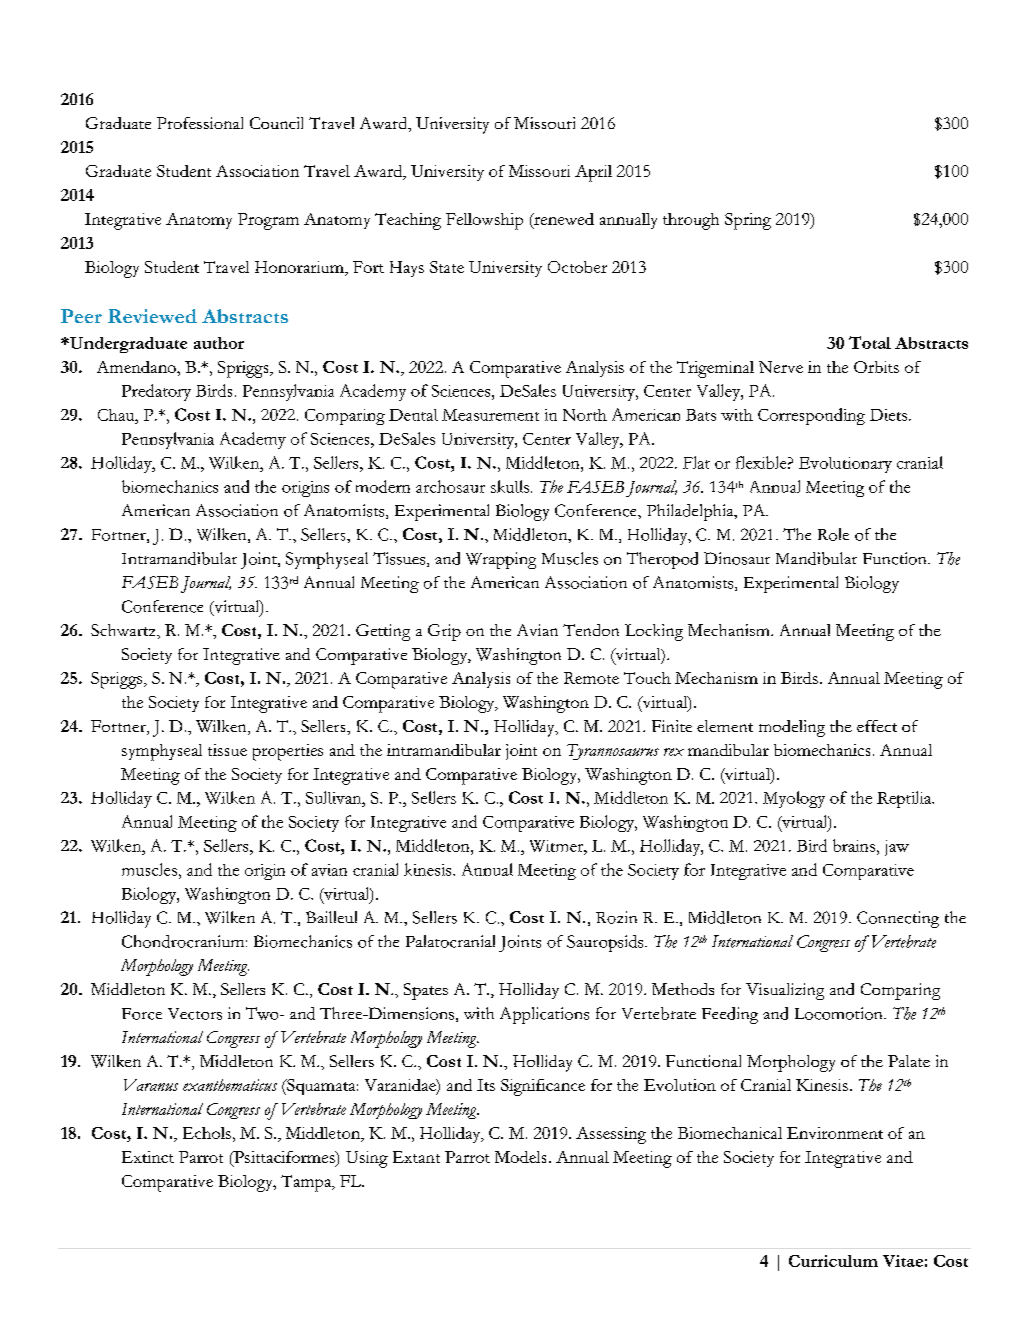 The width and height of the page is (1029, 1332). What do you see at coordinates (833, 1261) in the page?
I see `Curriculum` at bounding box center [833, 1261].
